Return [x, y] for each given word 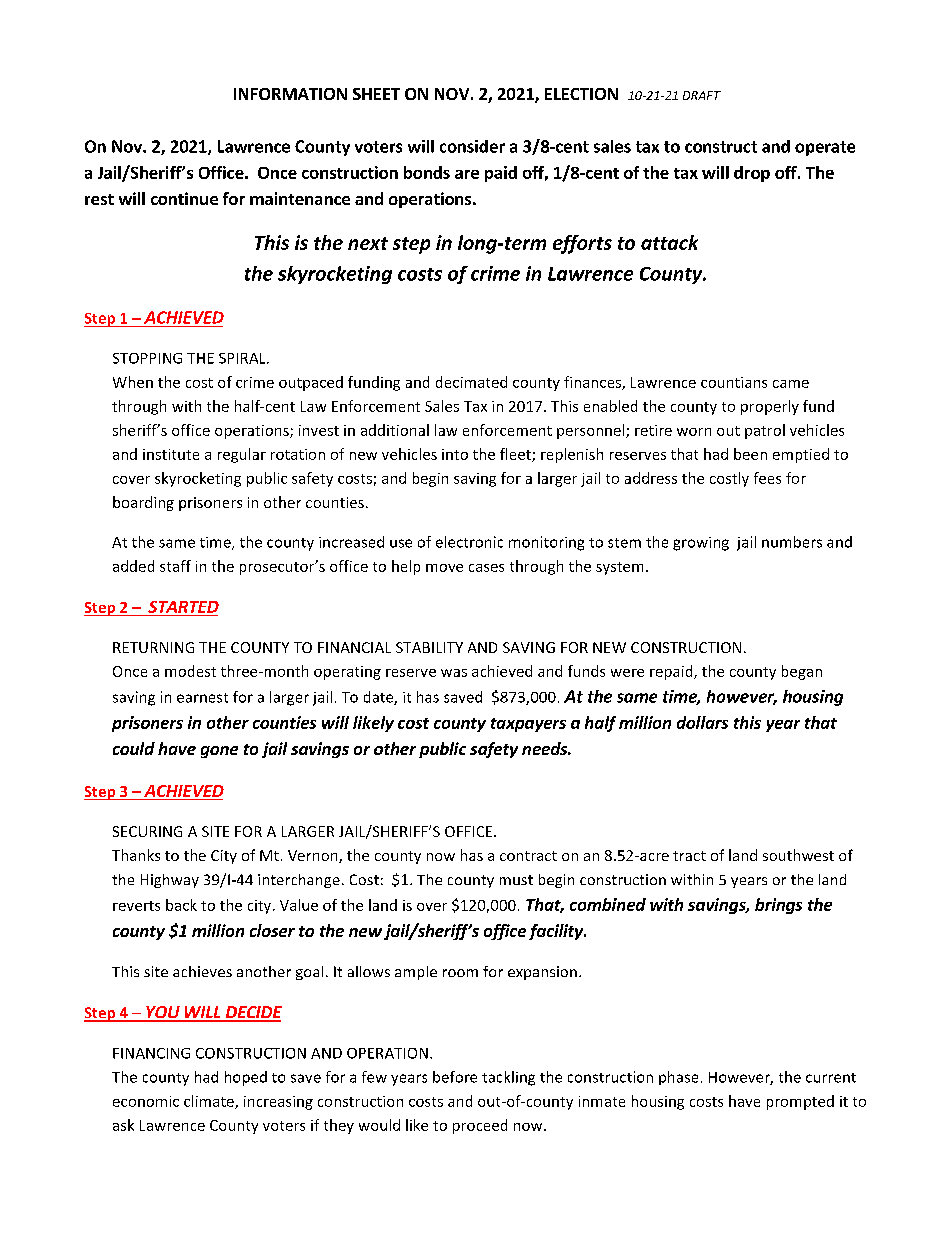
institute [171, 454]
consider [472, 146]
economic [146, 1101]
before [455, 1077]
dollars [702, 722]
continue [184, 198]
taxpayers [528, 725]
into [455, 454]
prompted [800, 1102]
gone [219, 752]
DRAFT [702, 95]
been [750, 454]
